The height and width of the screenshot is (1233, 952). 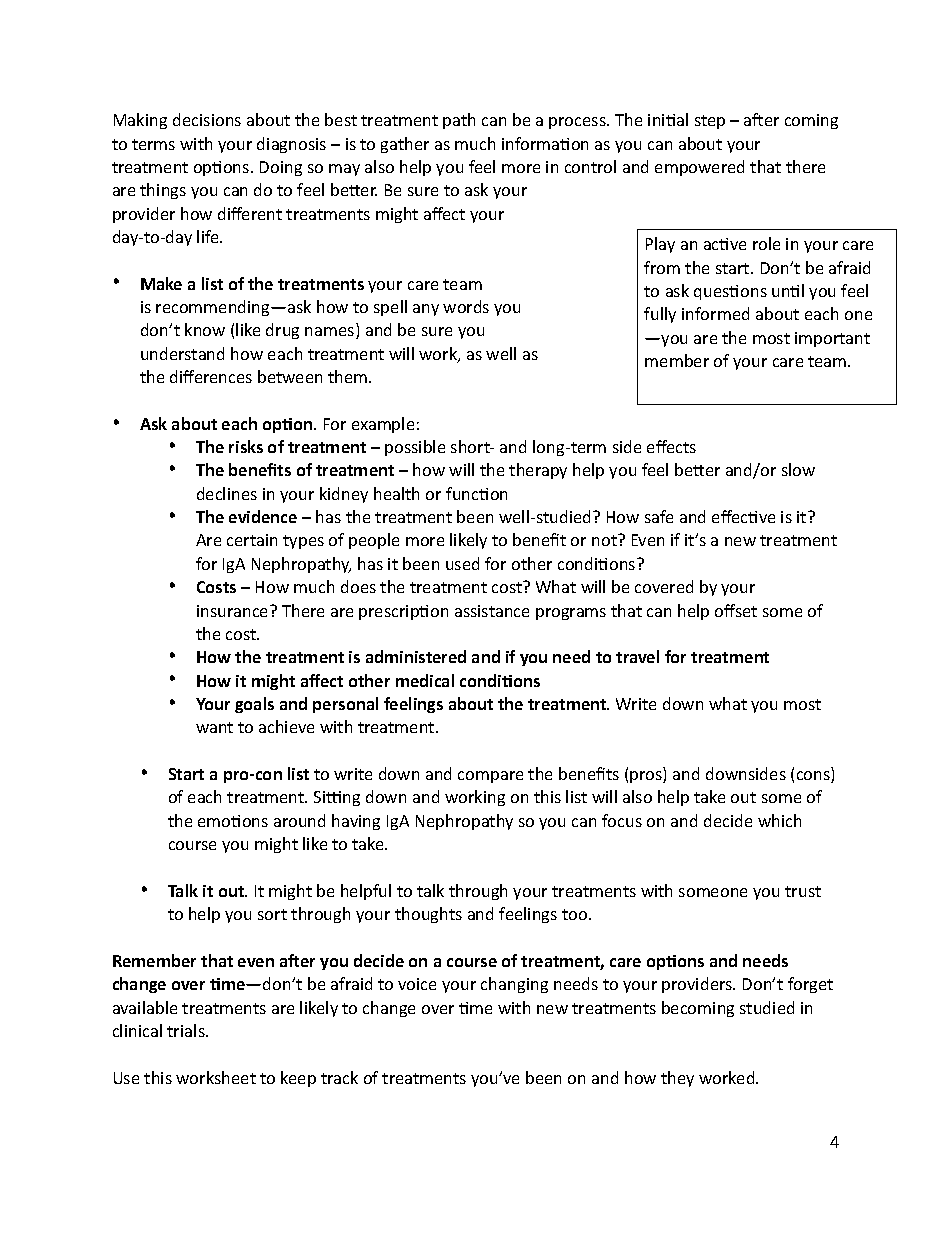 What do you see at coordinates (182, 353) in the screenshot?
I see `understand` at bounding box center [182, 353].
